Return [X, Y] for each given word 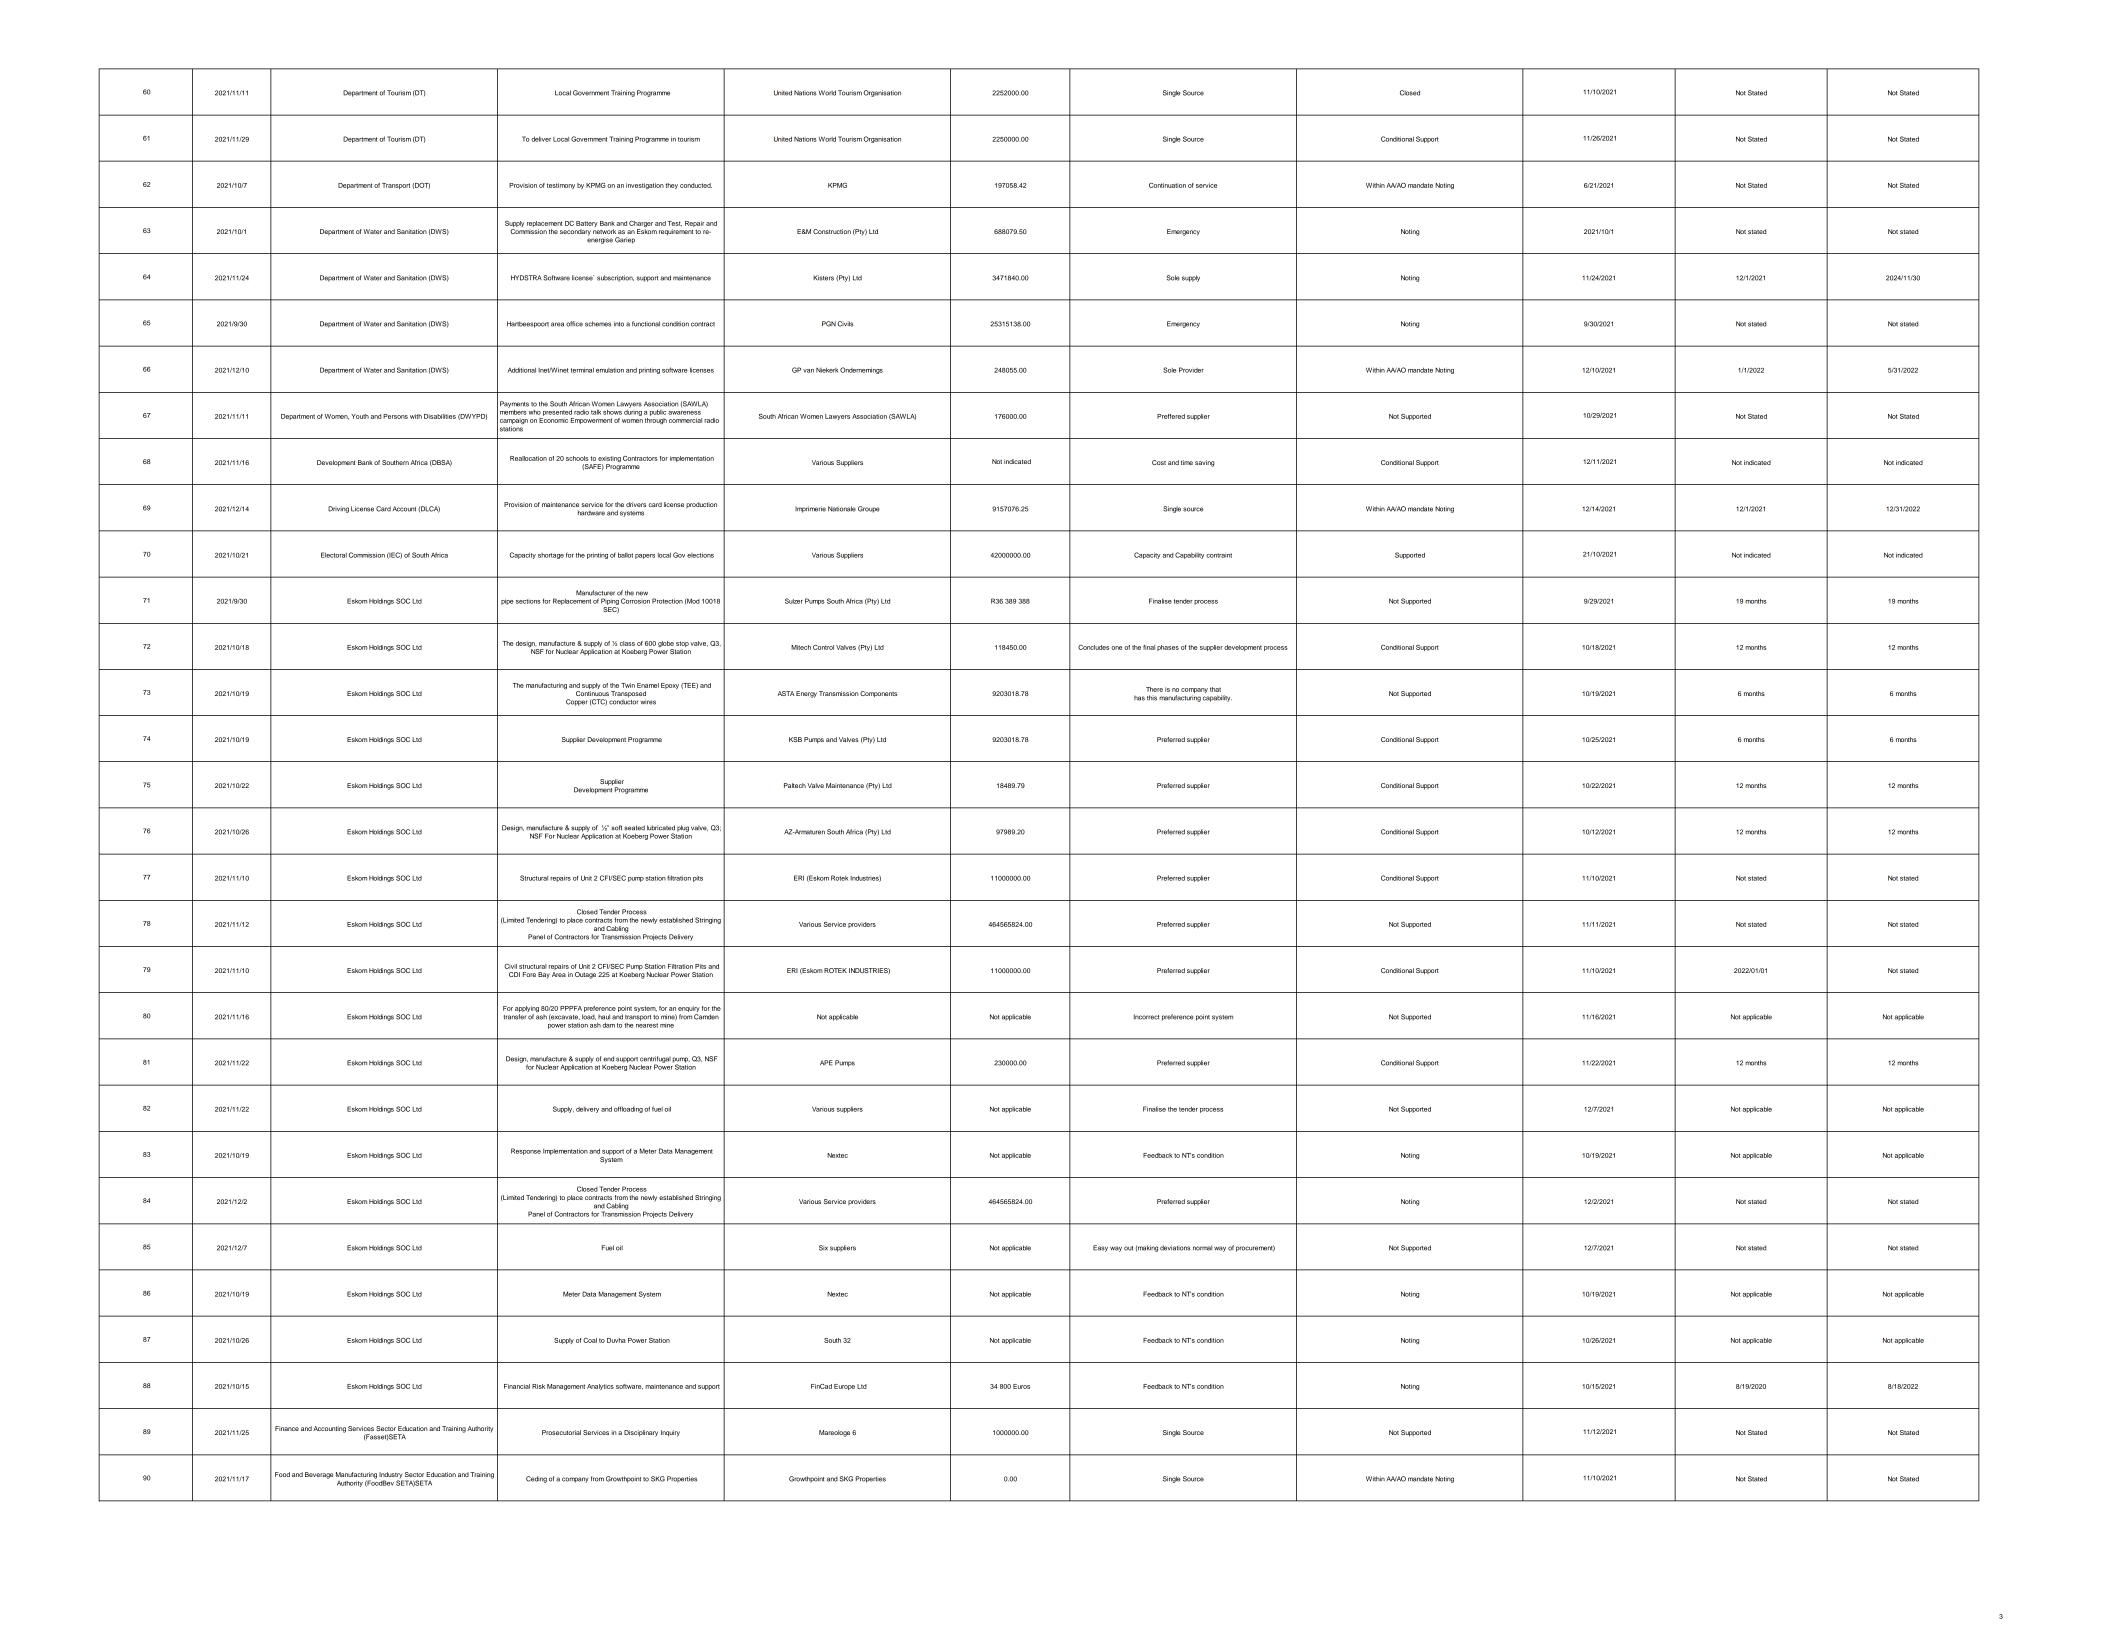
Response [526, 1151]
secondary [575, 232]
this [1152, 698]
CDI [514, 974]
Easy [1100, 1248]
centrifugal [655, 1060]
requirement [676, 232]
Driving [338, 509]
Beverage [319, 1475]
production [701, 505]
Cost [1159, 462]
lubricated [661, 828]
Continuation [1167, 185]
